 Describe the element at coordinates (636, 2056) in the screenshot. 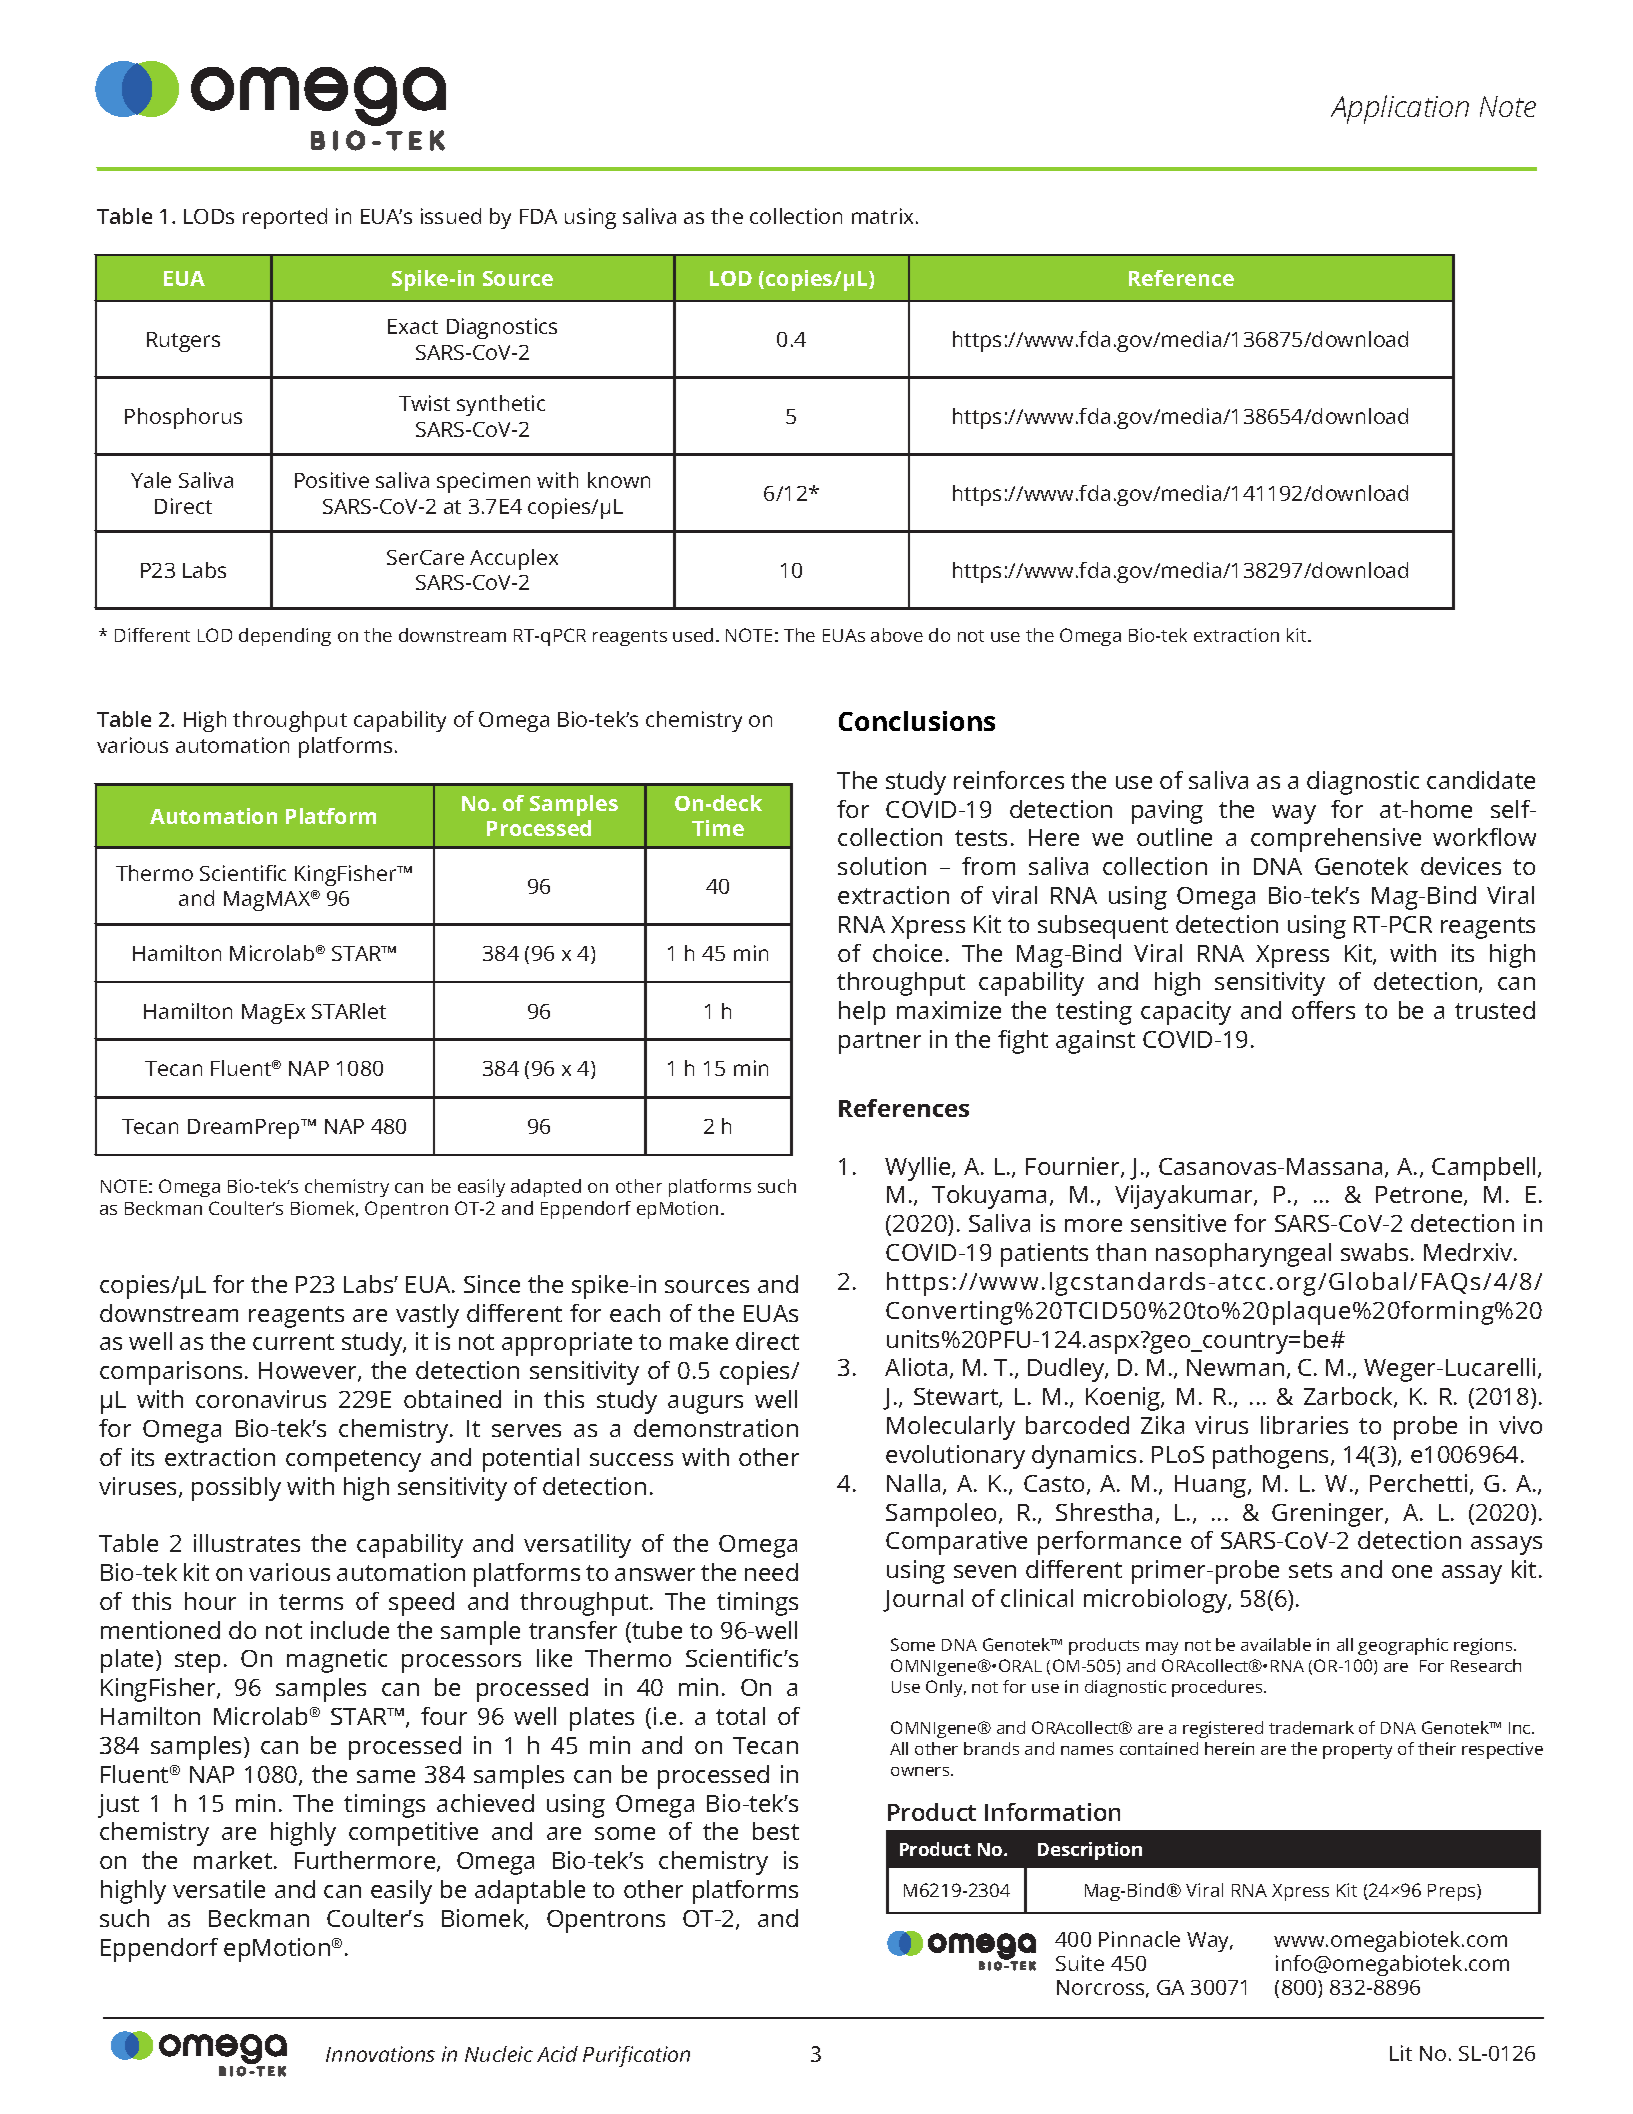

I see `Purification` at that location.
